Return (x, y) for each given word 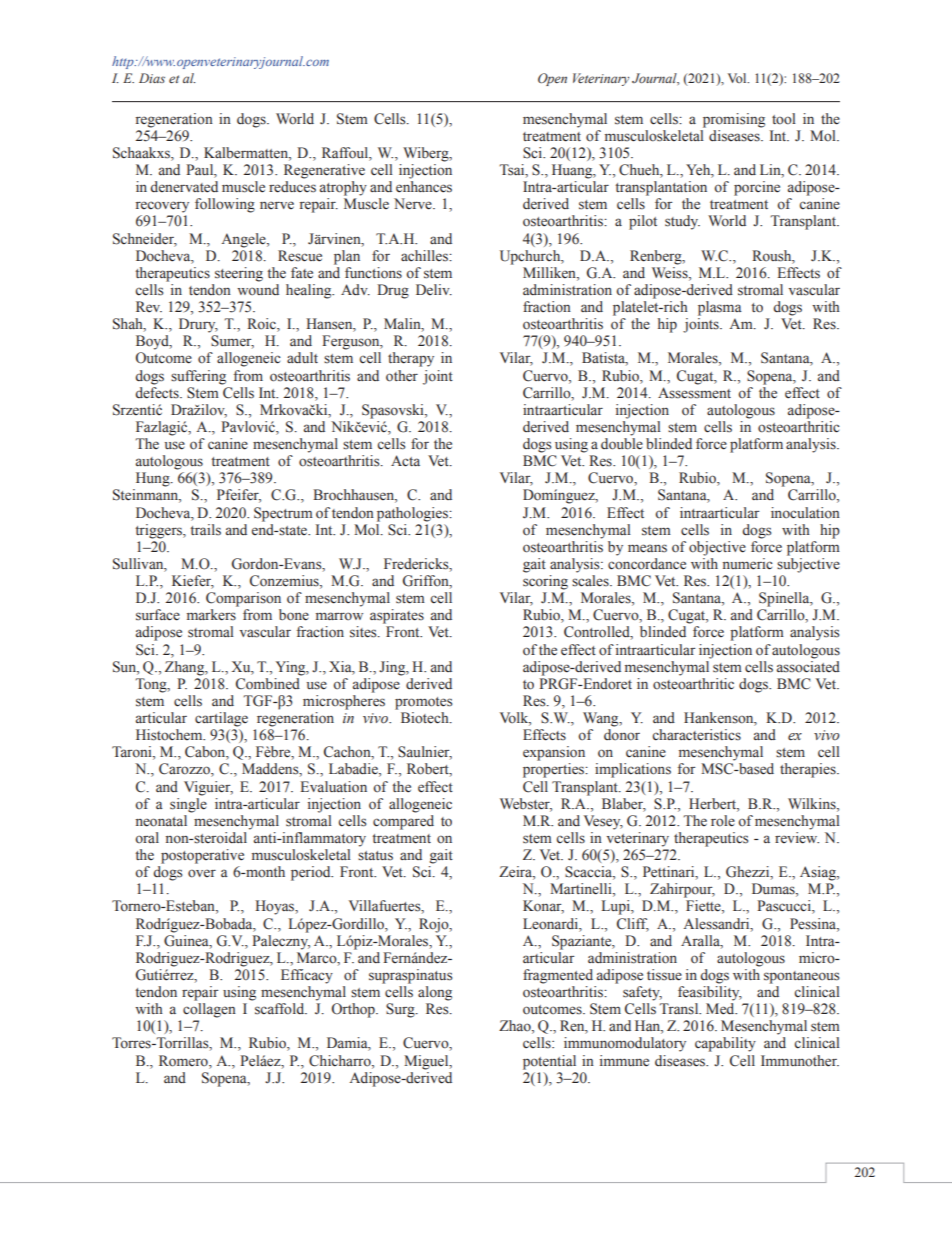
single (188, 804)
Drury (198, 325)
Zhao (516, 1027)
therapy (411, 359)
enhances (424, 187)
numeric (748, 564)
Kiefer (193, 582)
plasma (720, 308)
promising (734, 120)
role (723, 821)
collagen (209, 1010)
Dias (152, 78)
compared (403, 822)
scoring (545, 582)
